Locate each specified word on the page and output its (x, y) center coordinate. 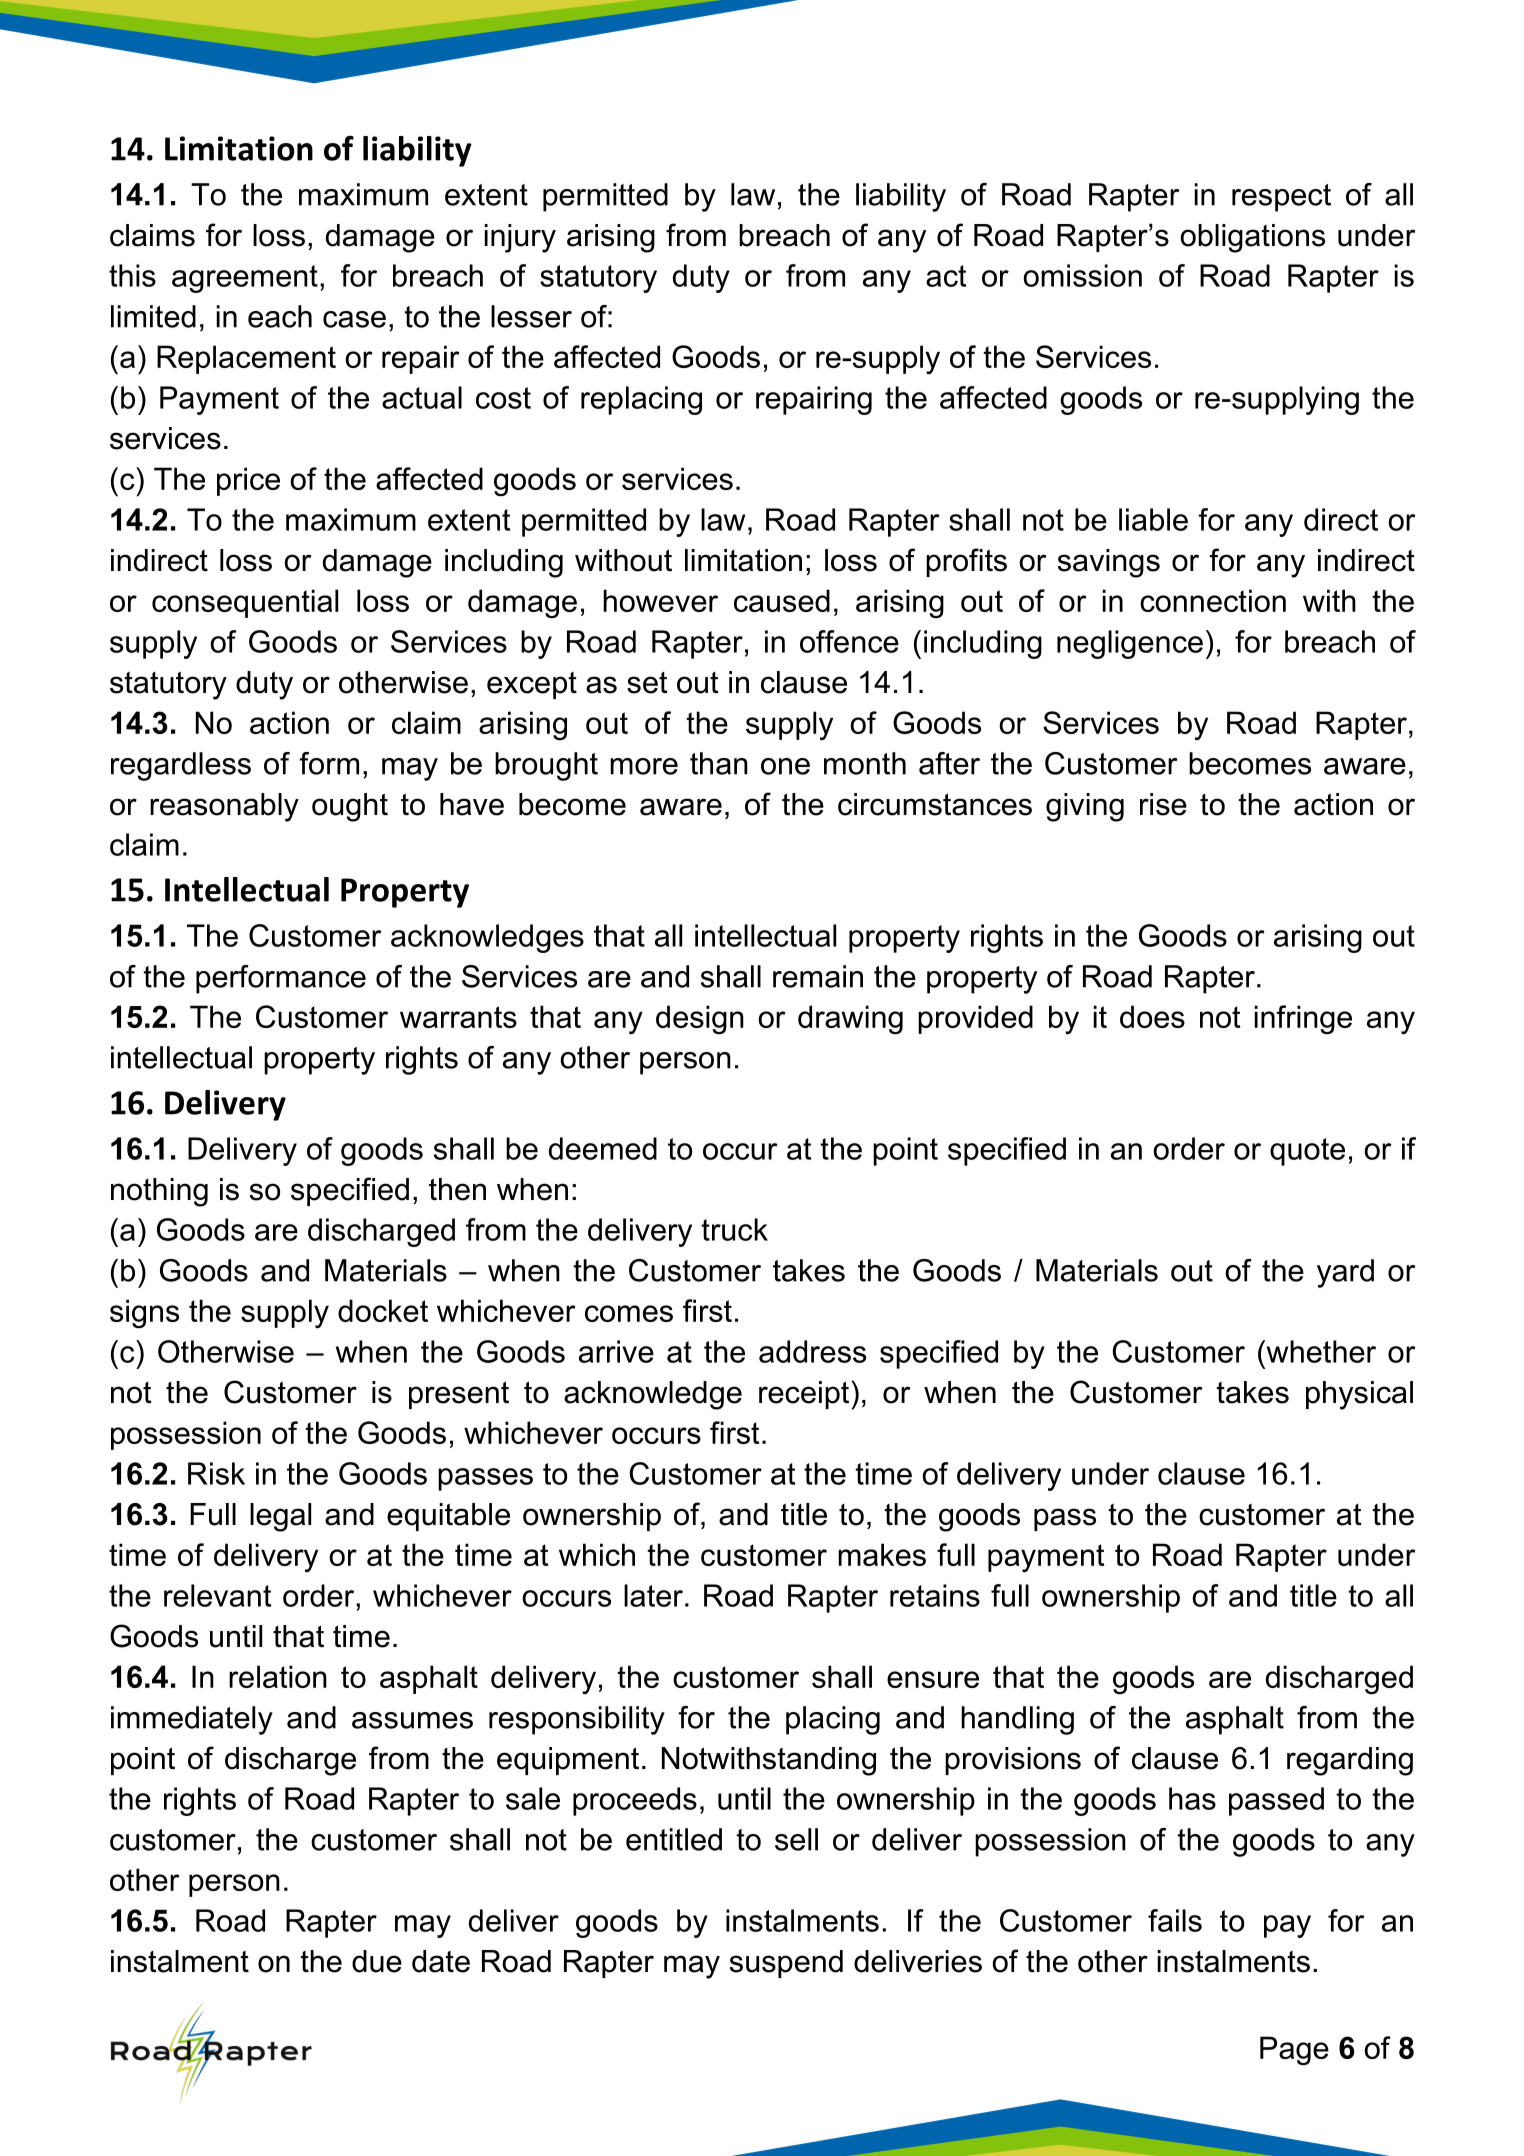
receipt (805, 1395)
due (377, 1961)
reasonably (224, 807)
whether (1320, 1351)
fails (1175, 1920)
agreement (245, 279)
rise (1163, 804)
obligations (1252, 238)
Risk (216, 1473)
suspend (786, 1964)
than (719, 763)
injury (520, 238)
